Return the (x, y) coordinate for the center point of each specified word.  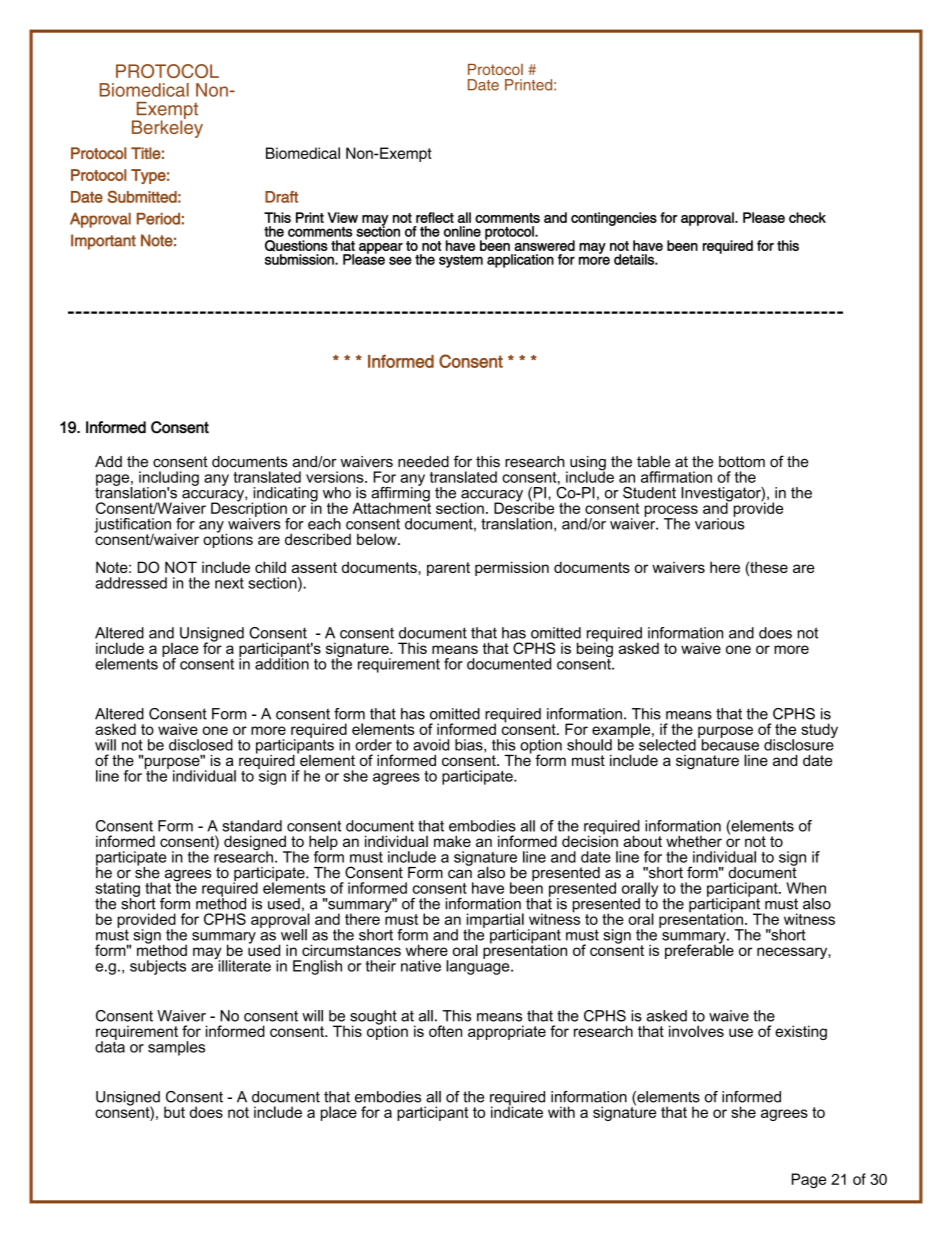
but (174, 1112)
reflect (435, 217)
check (807, 217)
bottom (742, 462)
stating (117, 890)
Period (158, 219)
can (460, 874)
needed (423, 462)
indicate (517, 1111)
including (169, 479)
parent (448, 569)
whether (694, 841)
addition (282, 663)
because (729, 744)
